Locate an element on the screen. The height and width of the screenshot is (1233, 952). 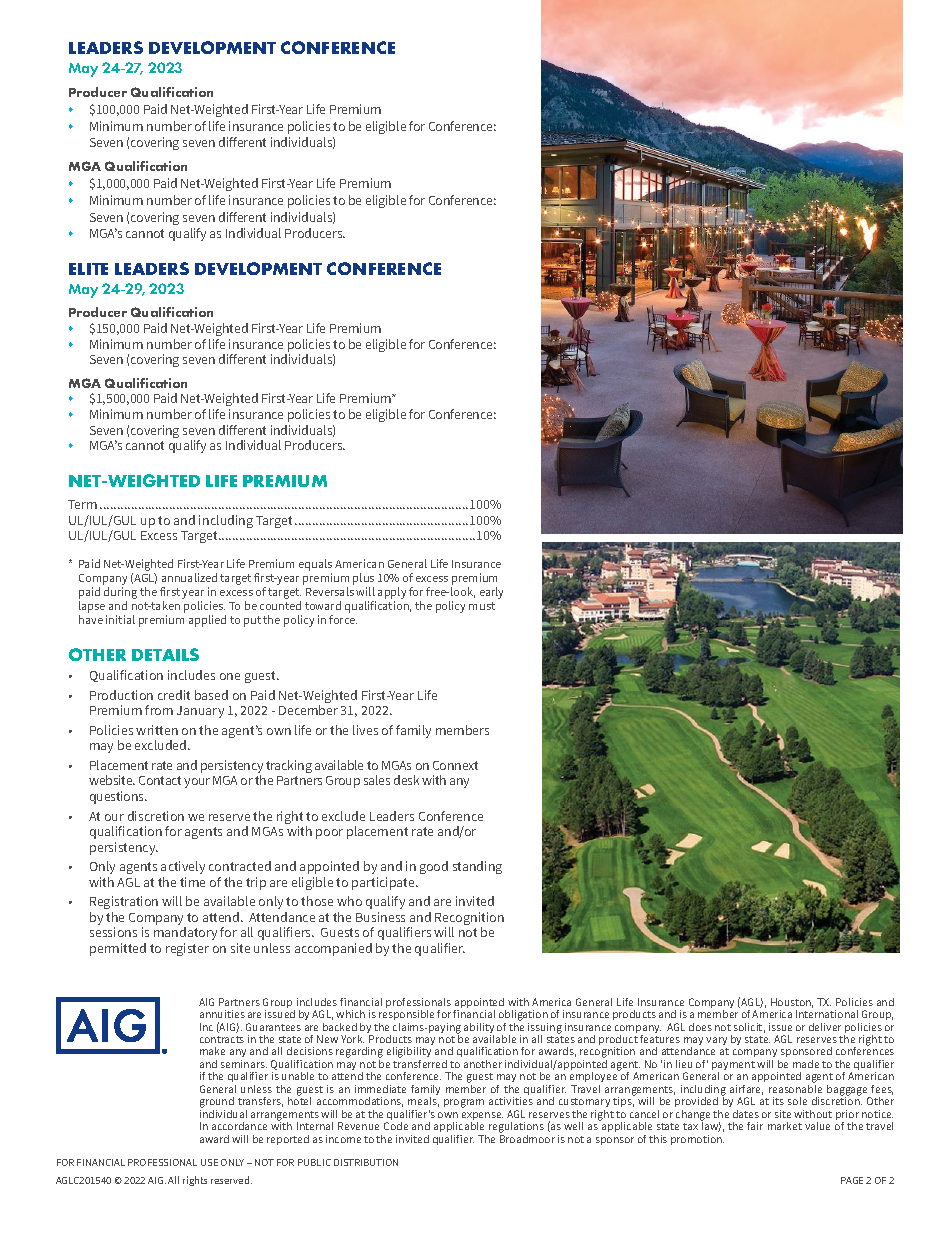
January is located at coordinates (200, 712).
